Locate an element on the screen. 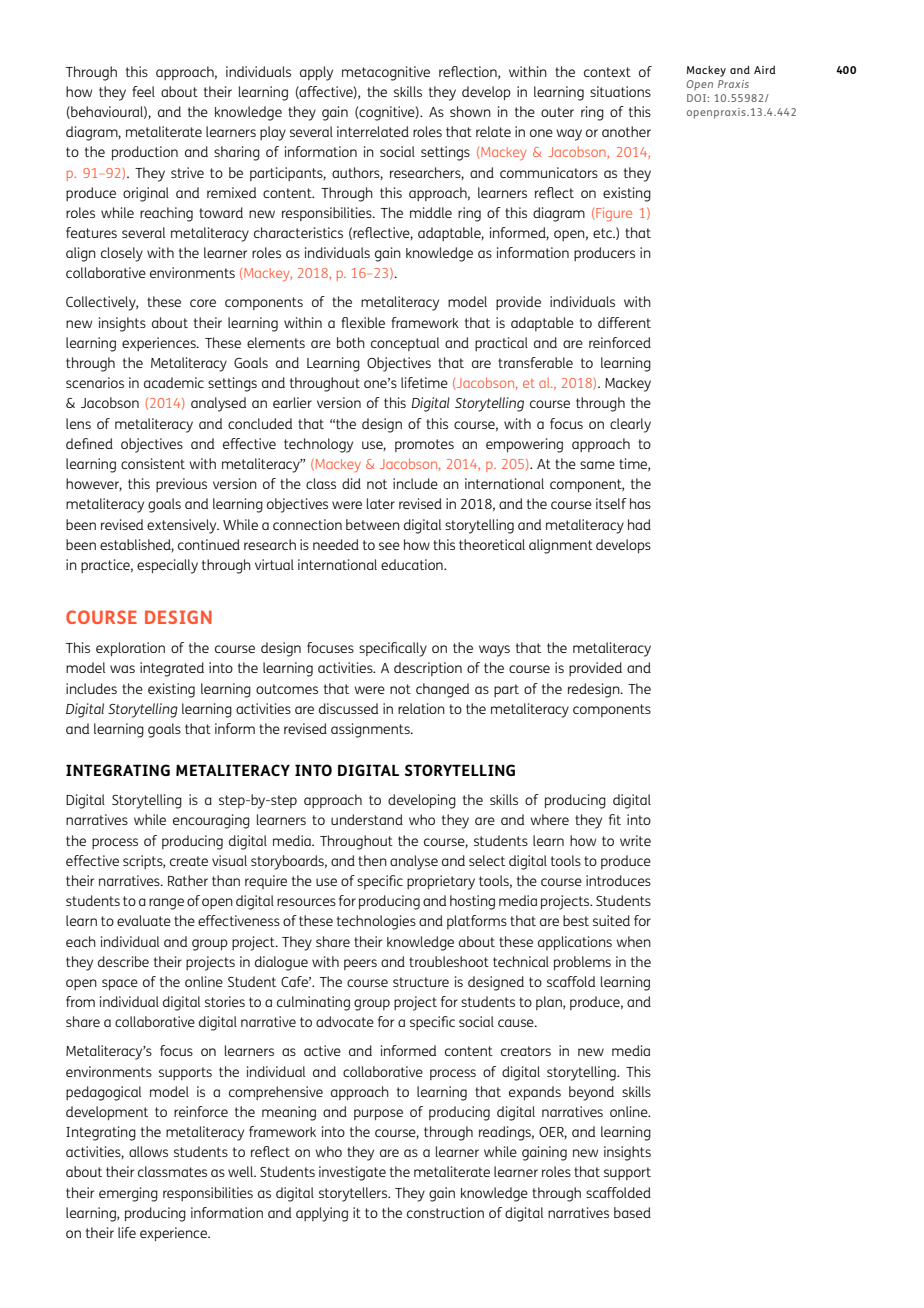  both is located at coordinates (351, 342).
